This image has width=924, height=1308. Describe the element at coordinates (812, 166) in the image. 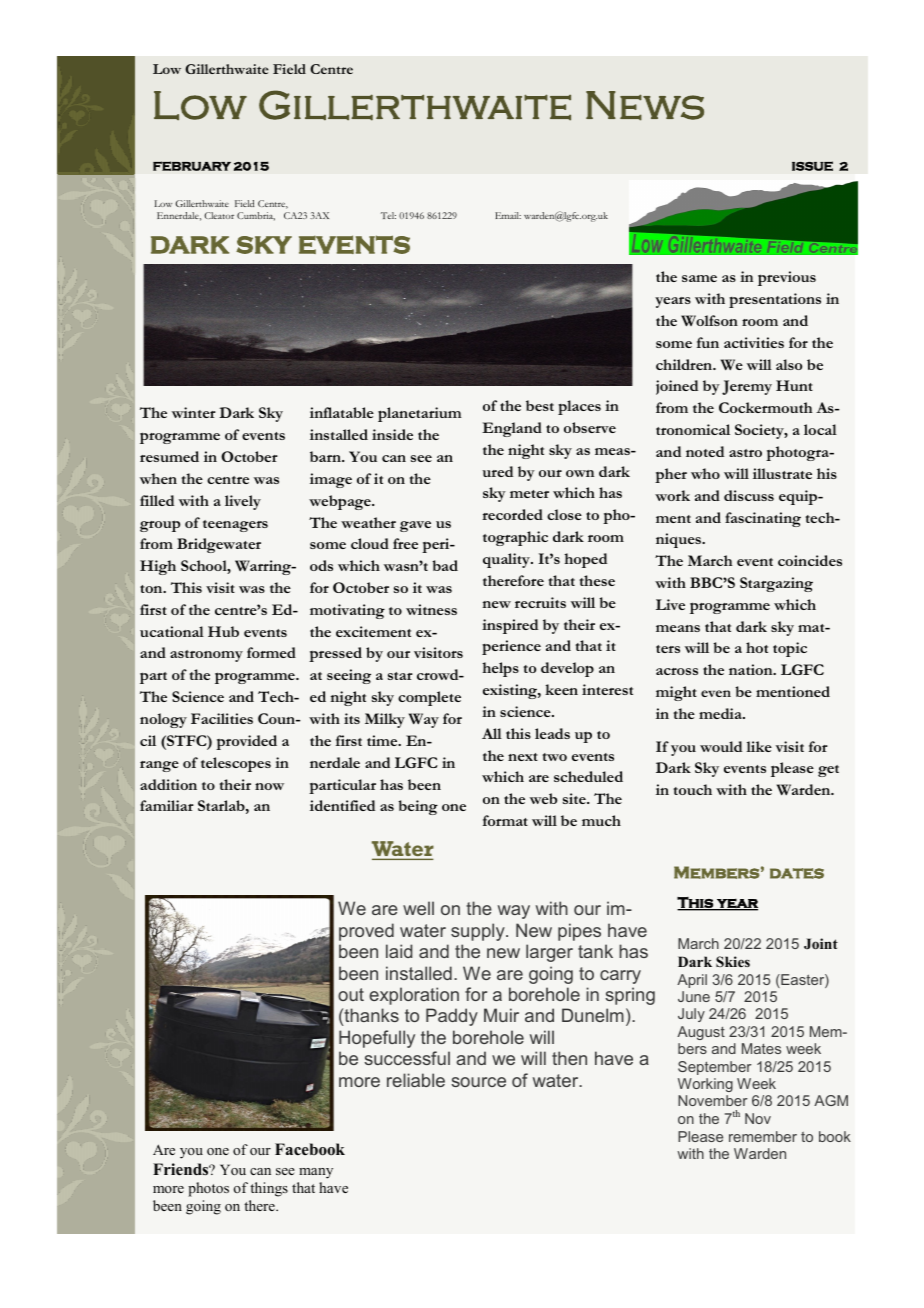

I see `ISSUE` at that location.
